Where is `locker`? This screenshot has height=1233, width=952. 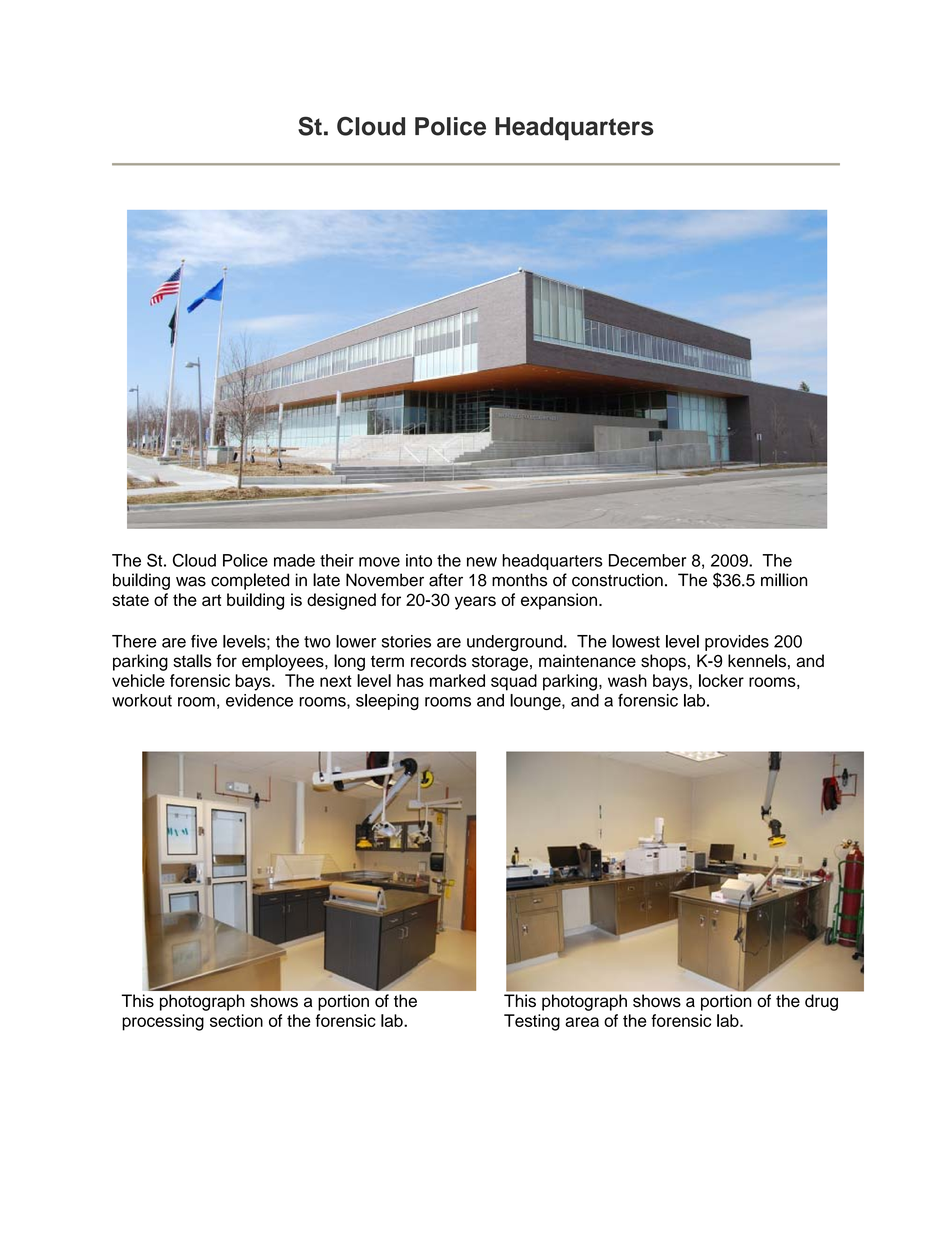 locker is located at coordinates (721, 680).
